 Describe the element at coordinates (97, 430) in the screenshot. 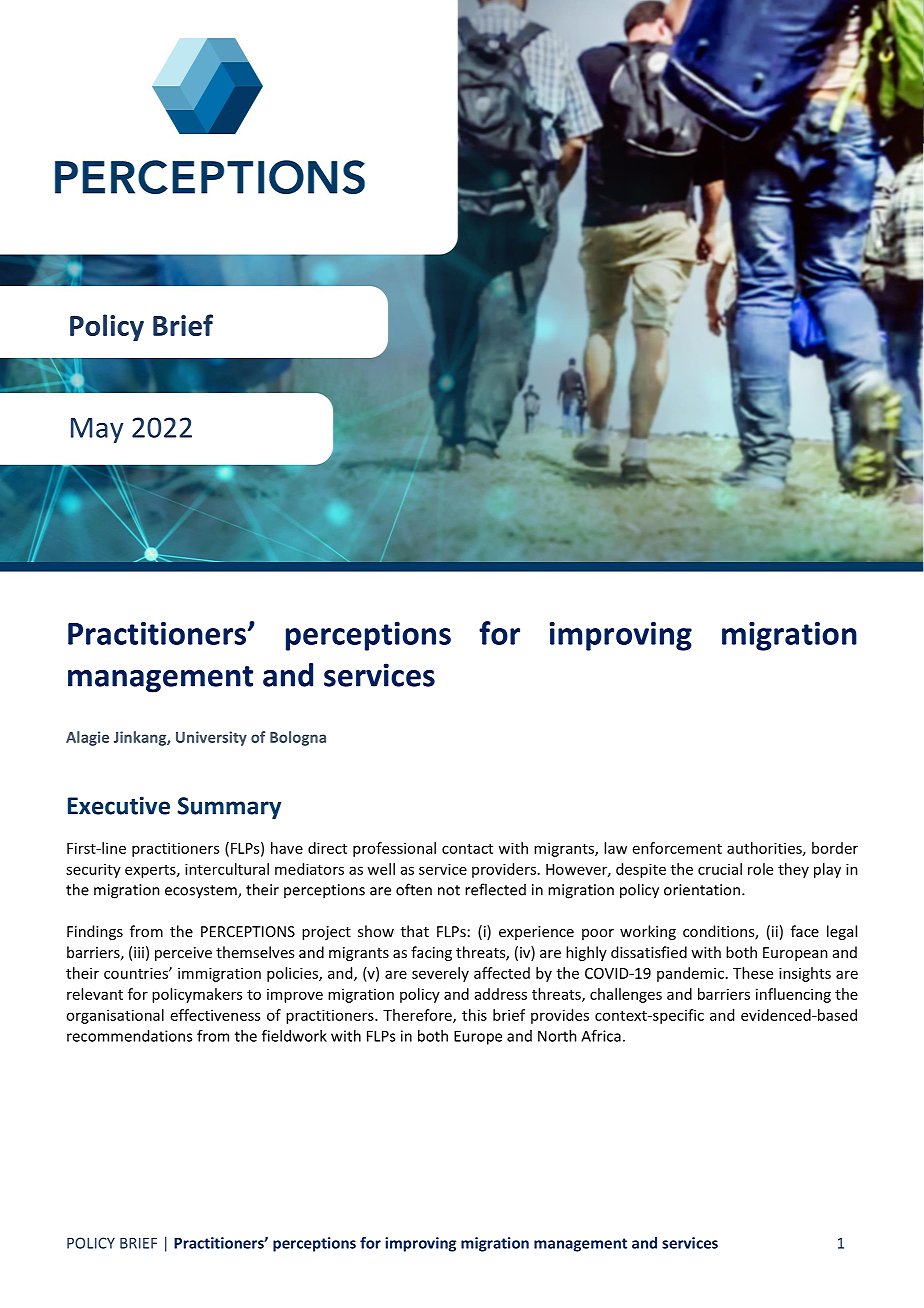

I see `May` at that location.
